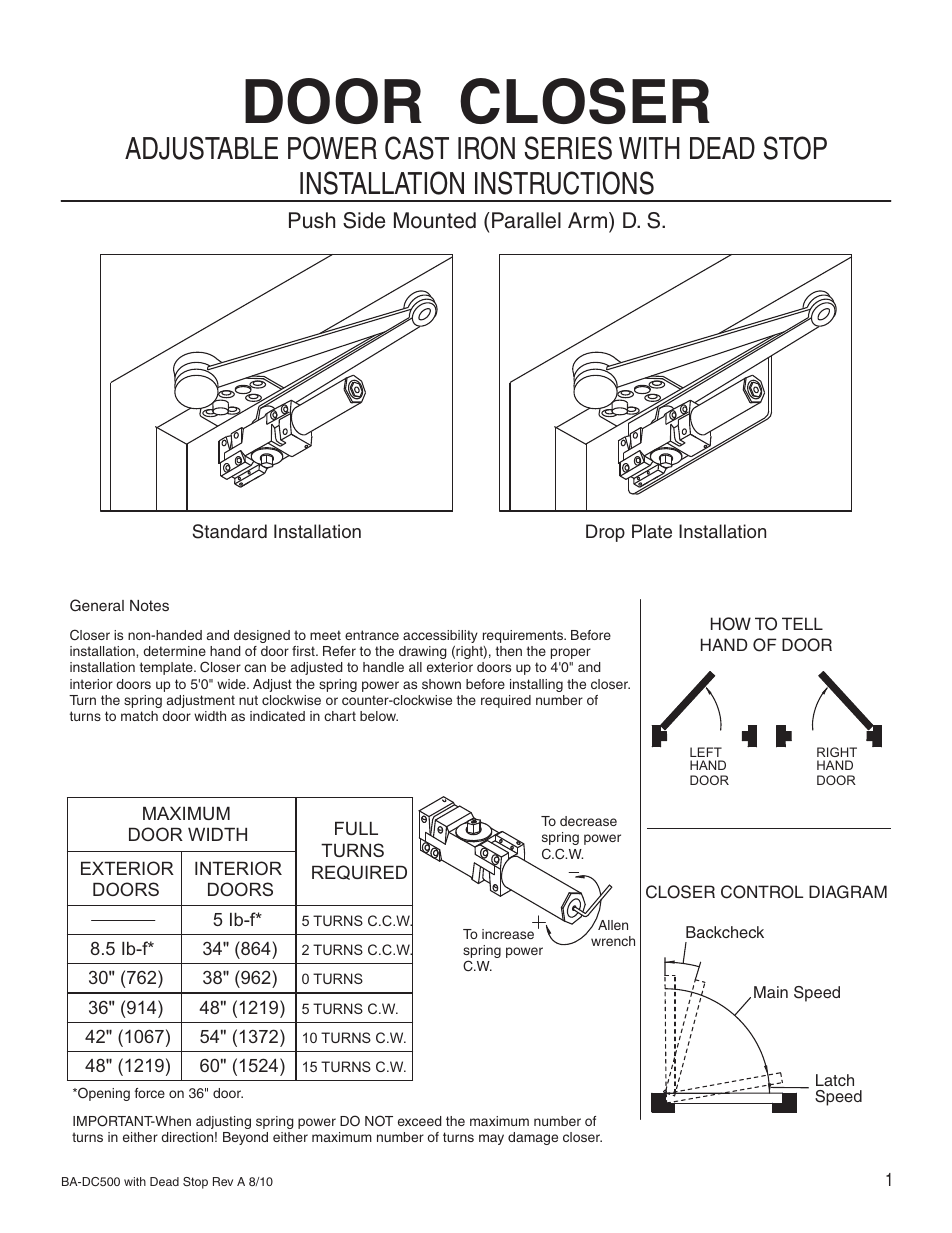  I want to click on Arm, so click(587, 220).
